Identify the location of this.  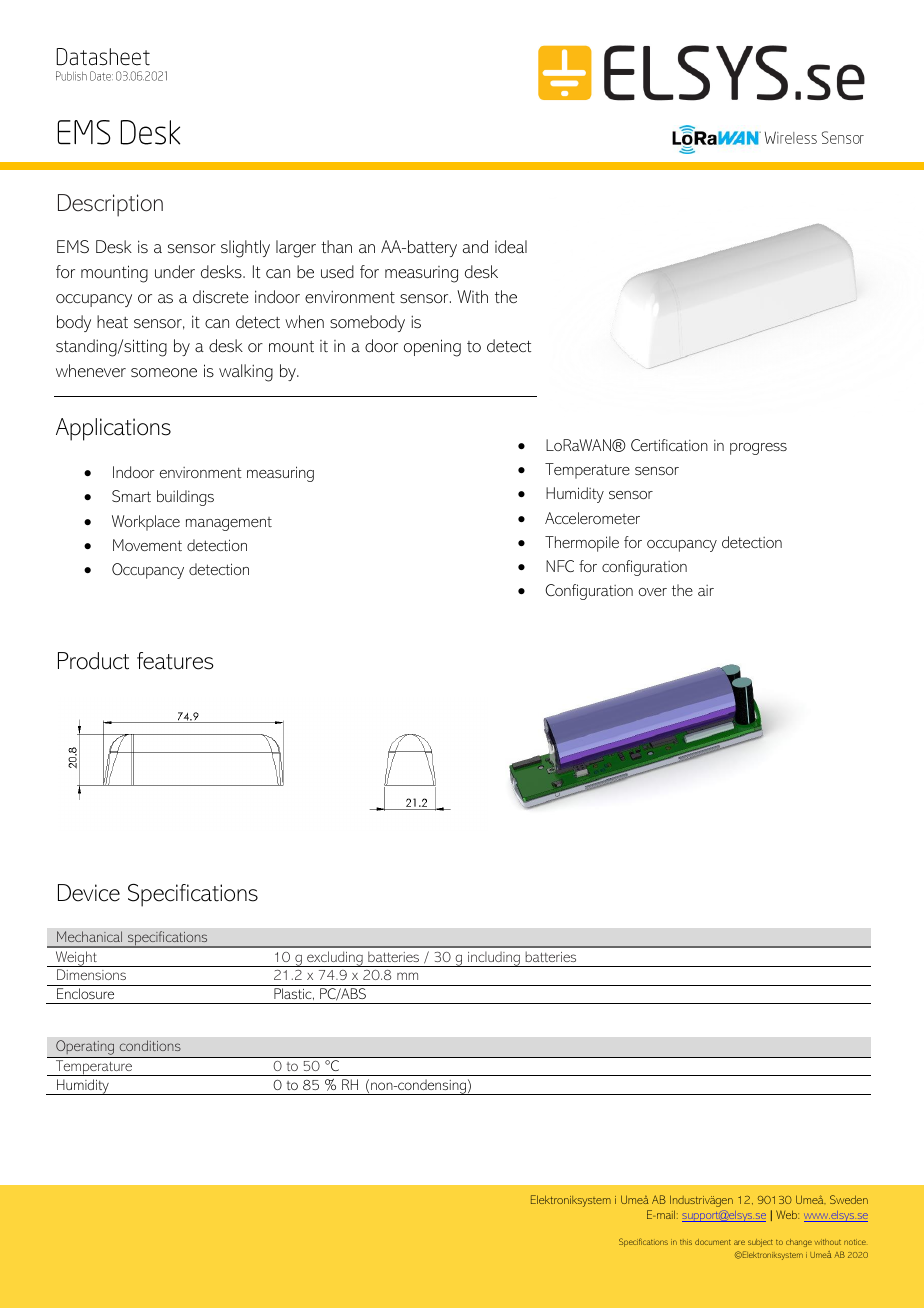
(686, 1242).
